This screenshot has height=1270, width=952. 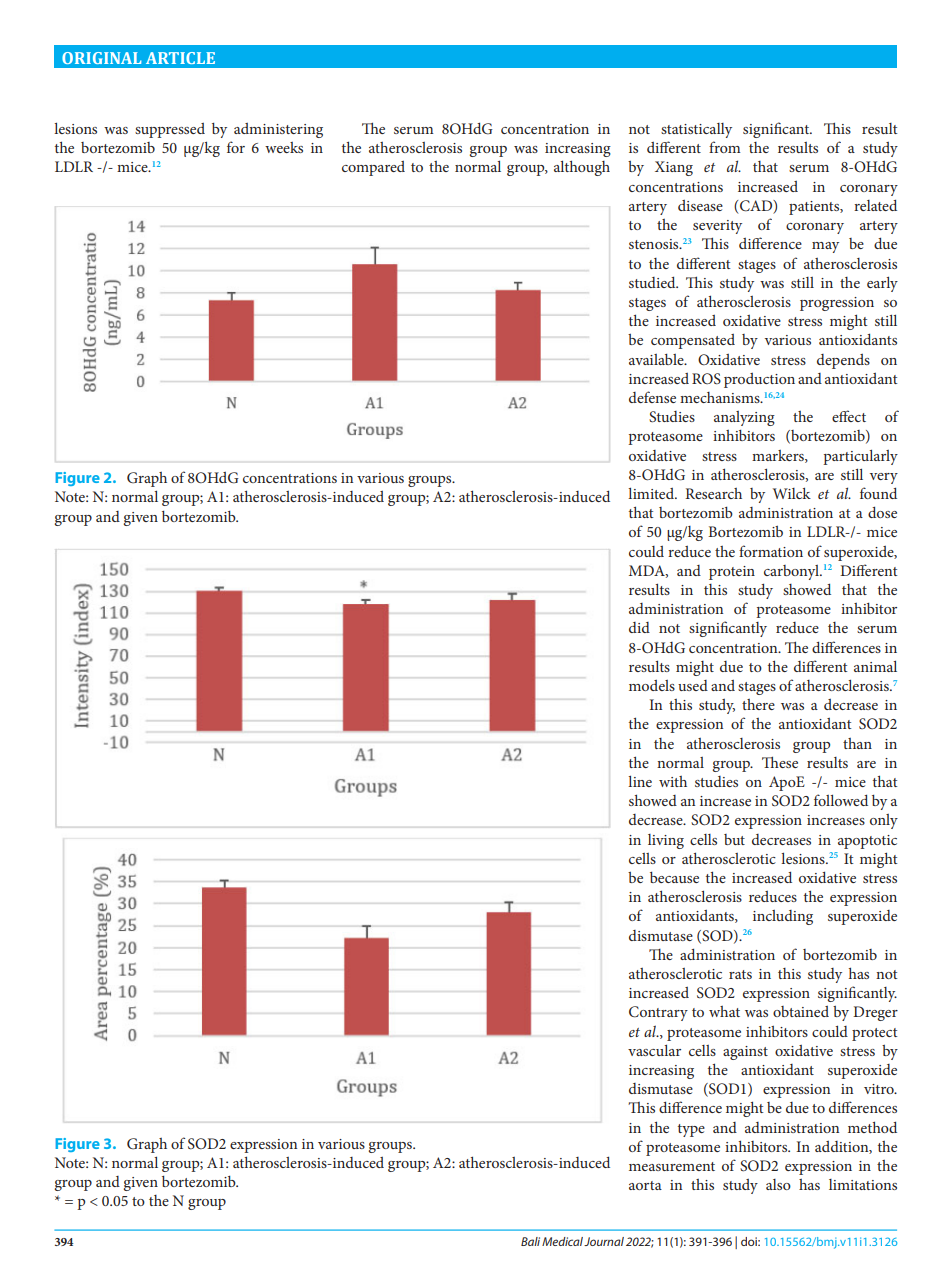 I want to click on from, so click(x=725, y=147).
